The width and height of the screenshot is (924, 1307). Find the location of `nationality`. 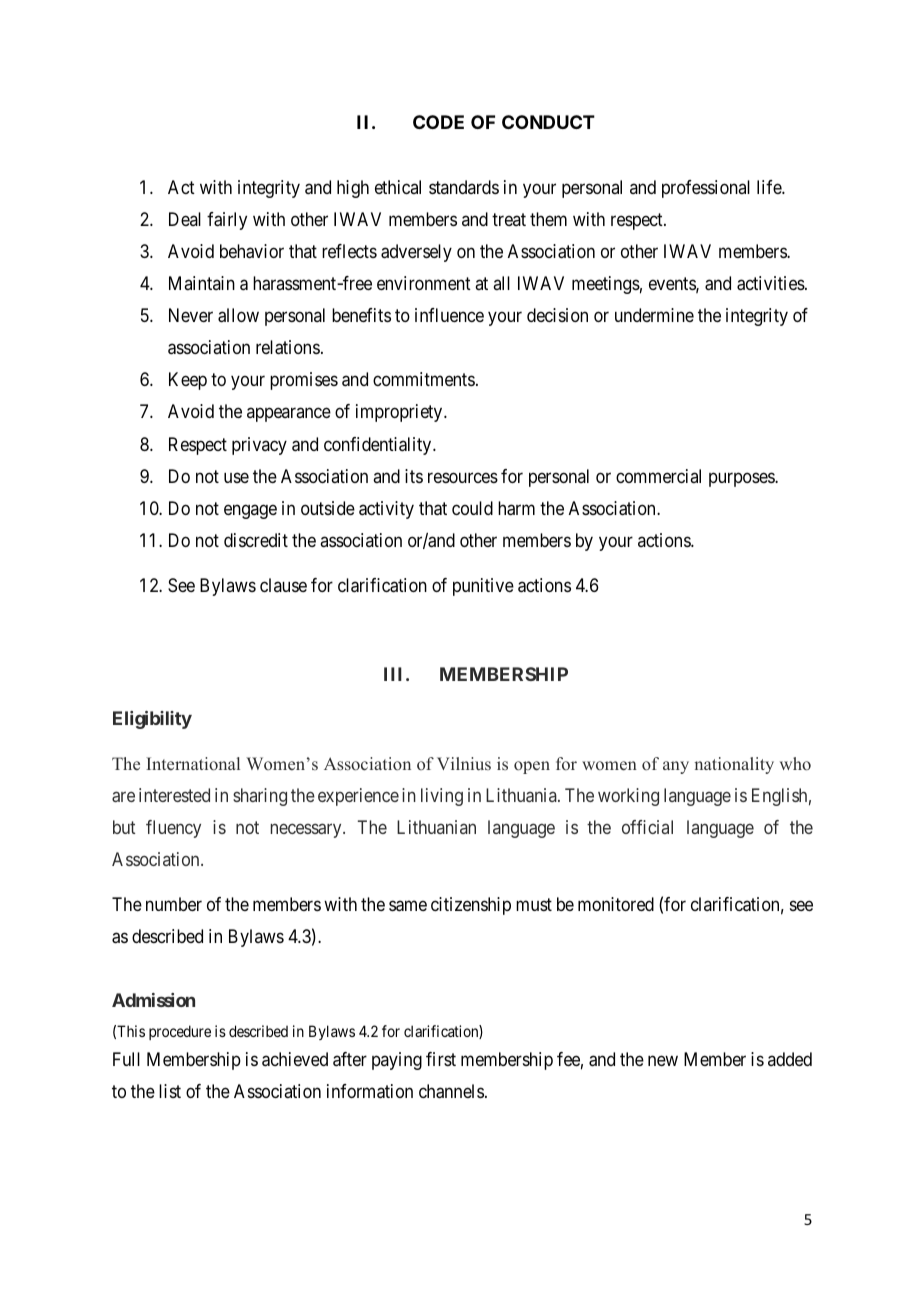

nationality is located at coordinates (734, 765).
